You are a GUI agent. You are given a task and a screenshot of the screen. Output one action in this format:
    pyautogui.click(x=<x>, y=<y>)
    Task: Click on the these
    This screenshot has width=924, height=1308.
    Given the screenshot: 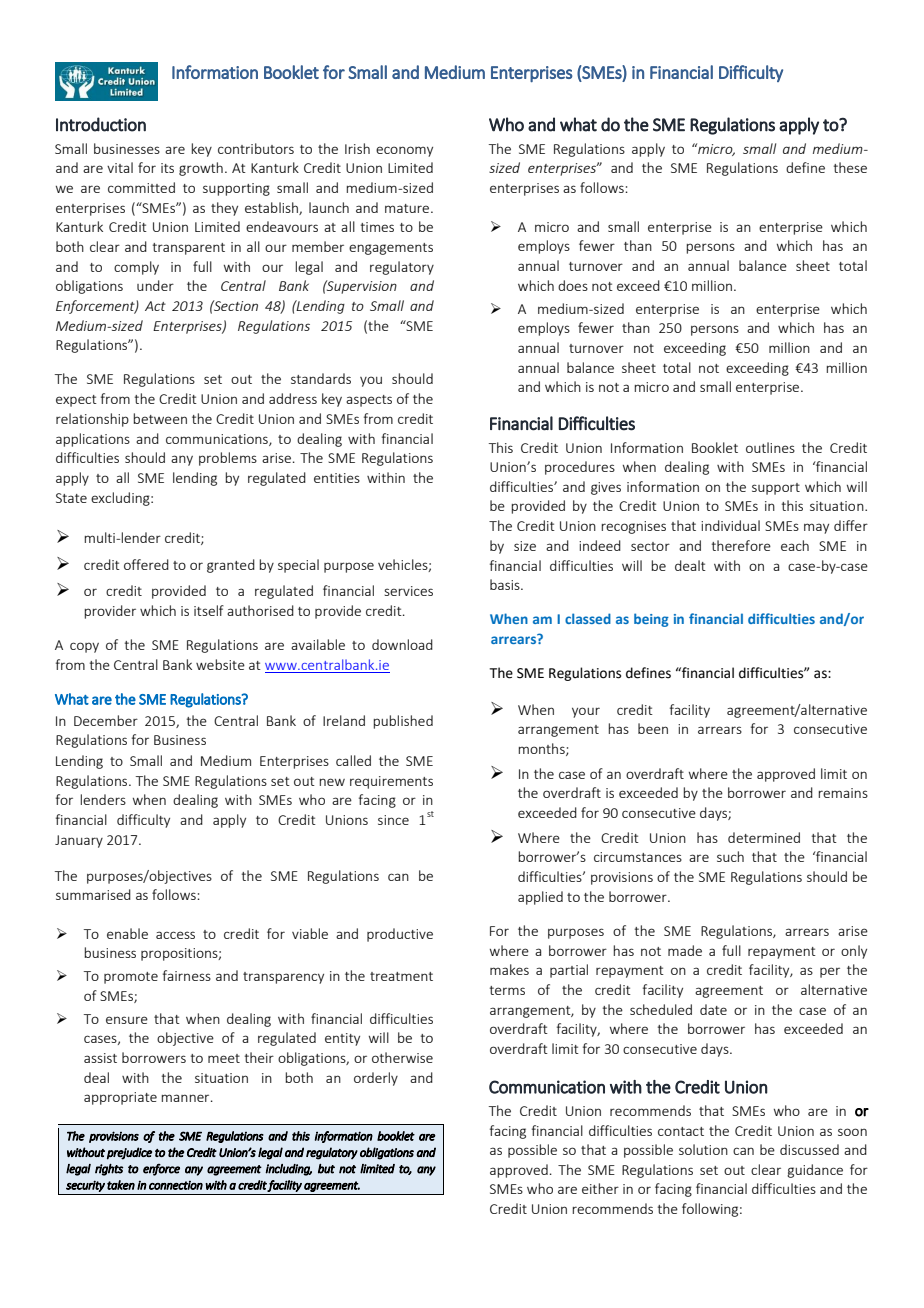 What is the action you would take?
    pyautogui.click(x=850, y=167)
